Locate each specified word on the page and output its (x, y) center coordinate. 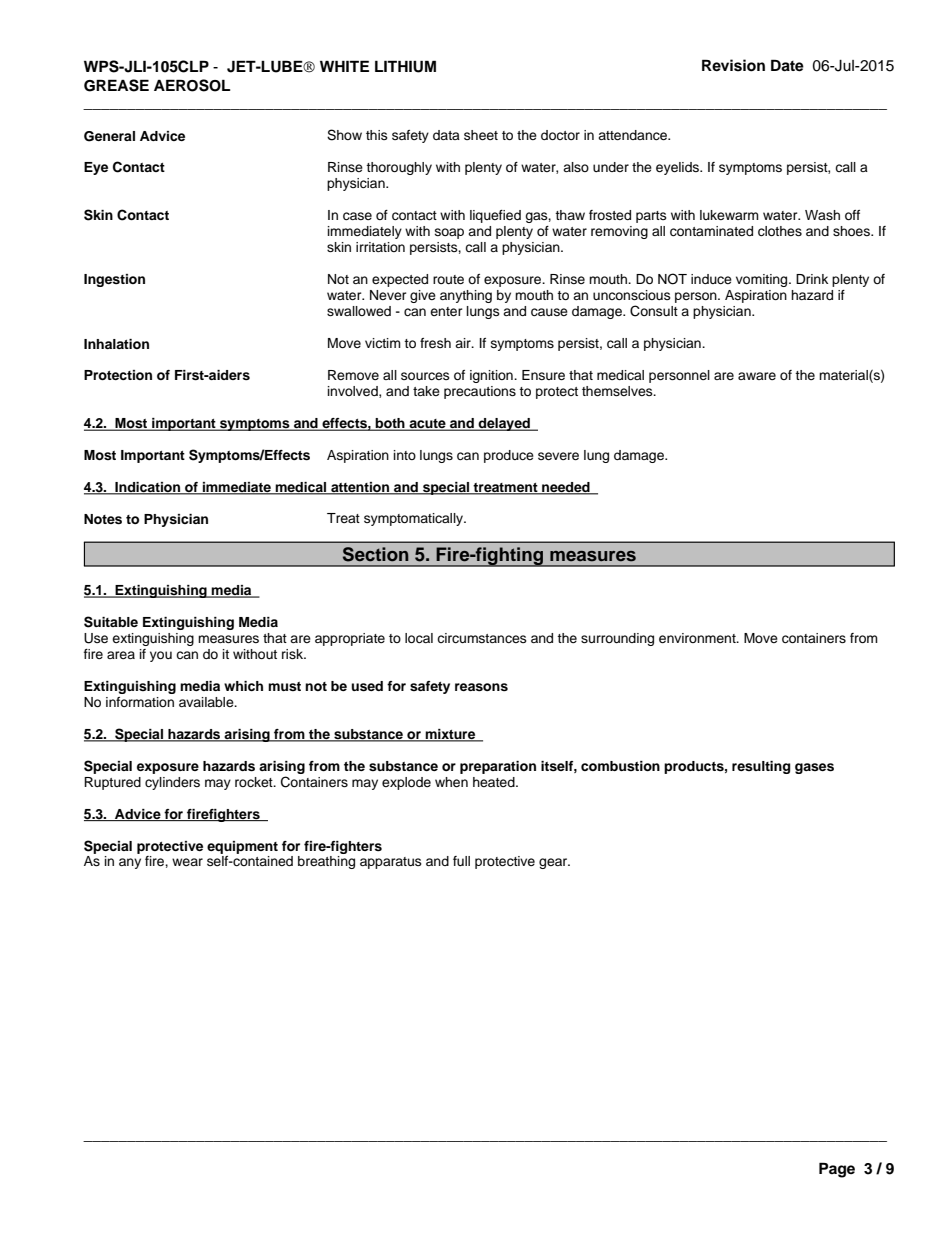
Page (837, 1170)
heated (495, 782)
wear (187, 862)
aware (757, 376)
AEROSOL (192, 85)
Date (787, 65)
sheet (481, 135)
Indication (148, 488)
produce (509, 456)
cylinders (172, 783)
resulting (761, 767)
